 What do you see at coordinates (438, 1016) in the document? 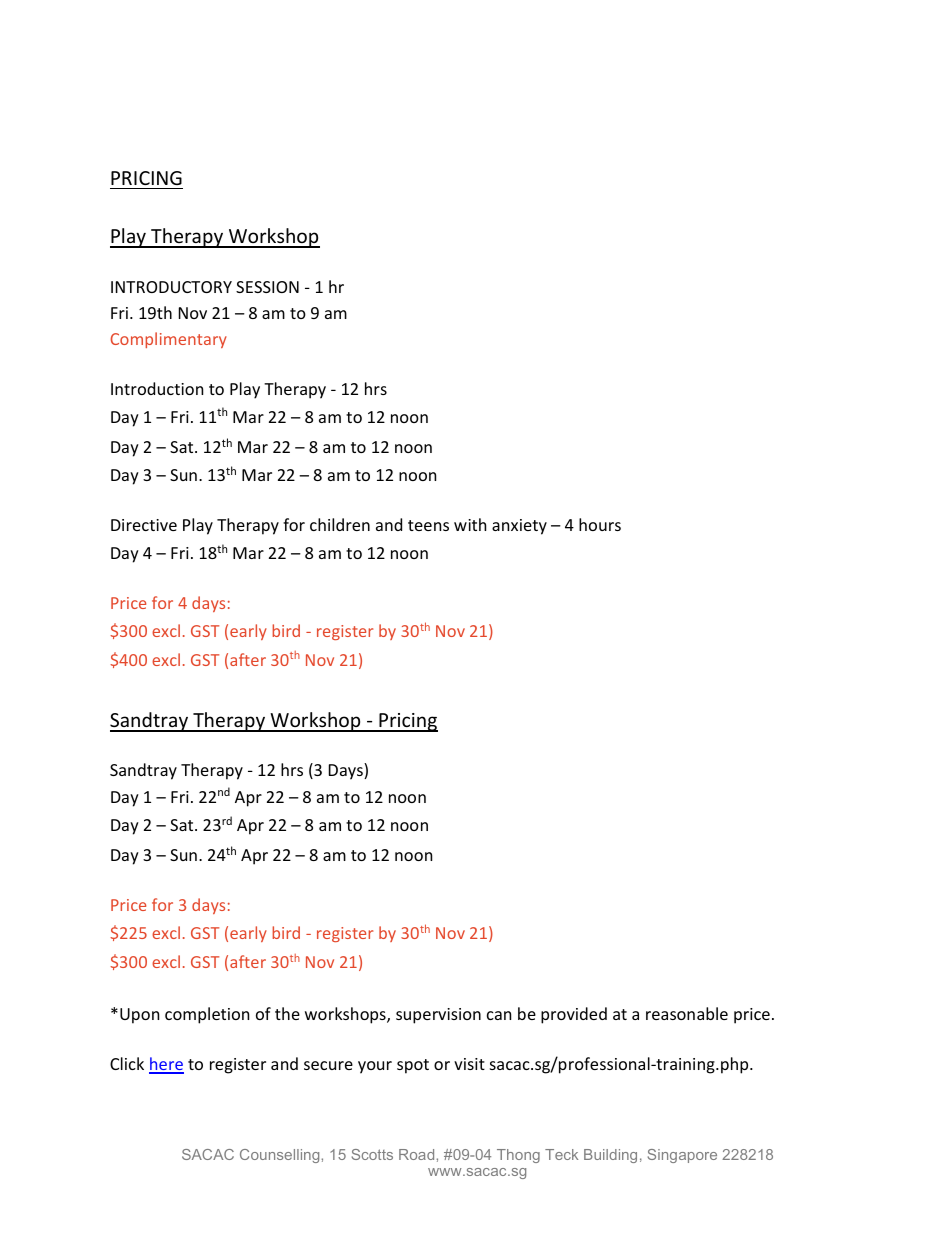
I see `supervision` at bounding box center [438, 1016].
